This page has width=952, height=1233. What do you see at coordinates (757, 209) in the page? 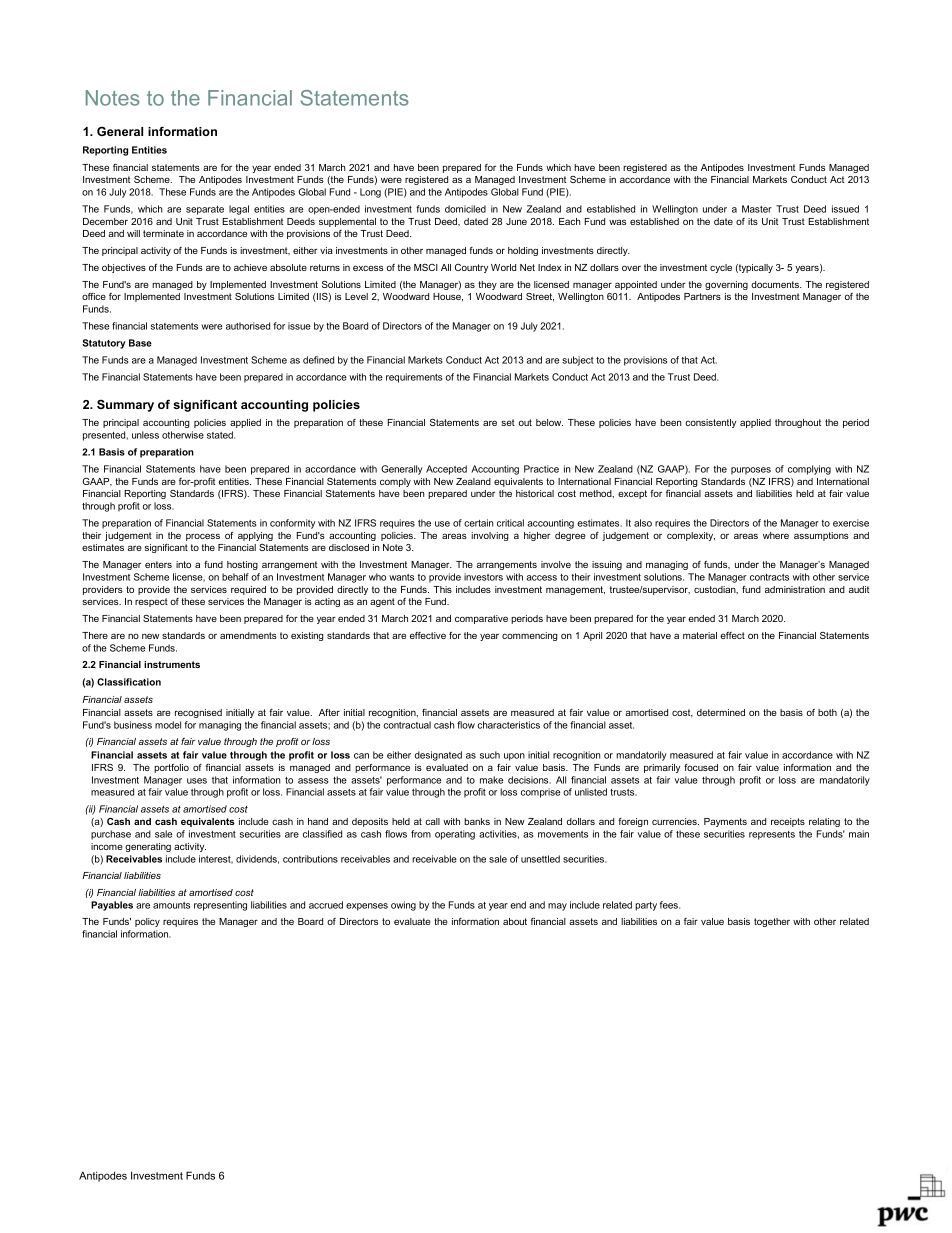
I see `Master` at bounding box center [757, 209].
